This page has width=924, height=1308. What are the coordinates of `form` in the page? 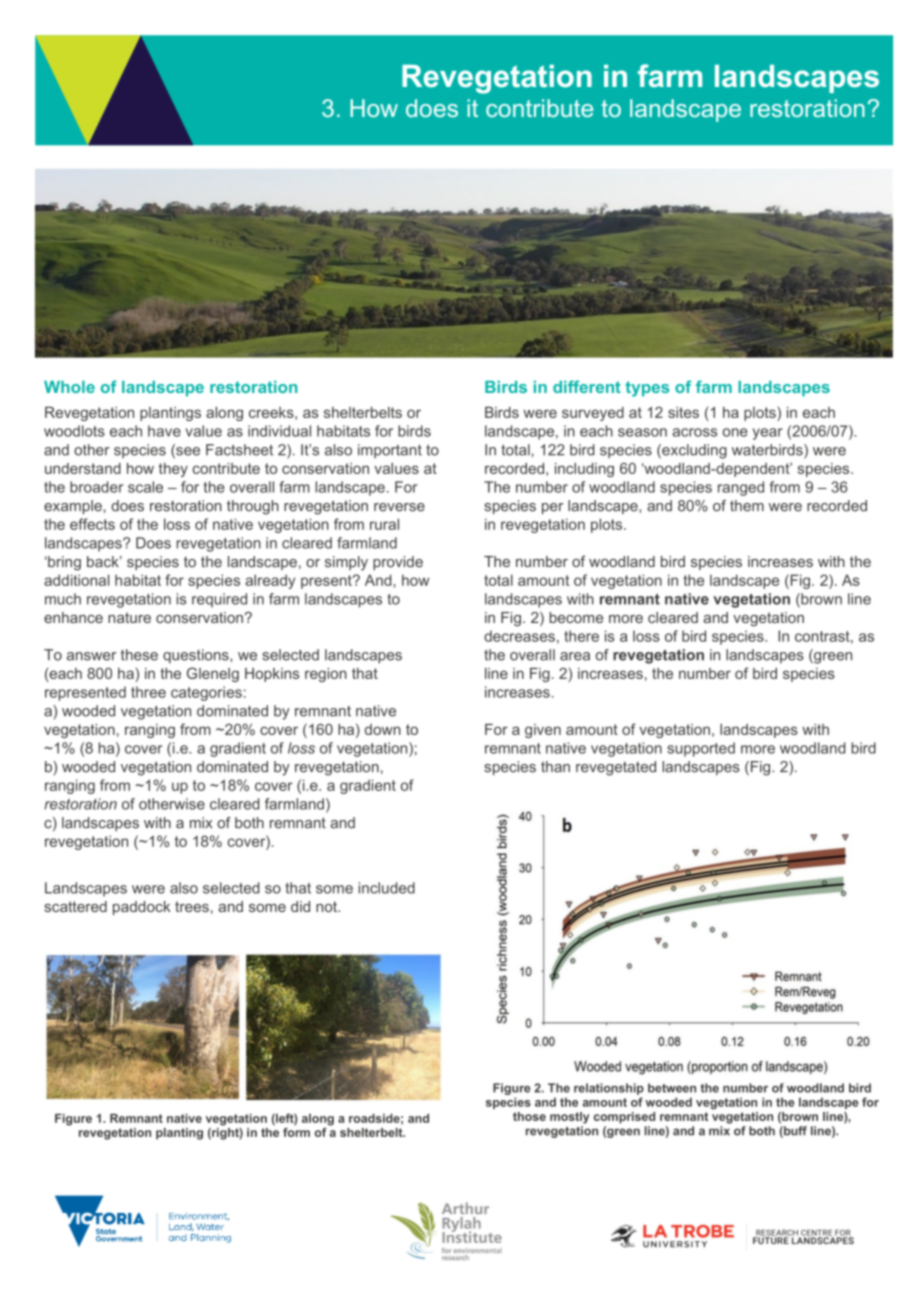 It's located at (296, 1131).
